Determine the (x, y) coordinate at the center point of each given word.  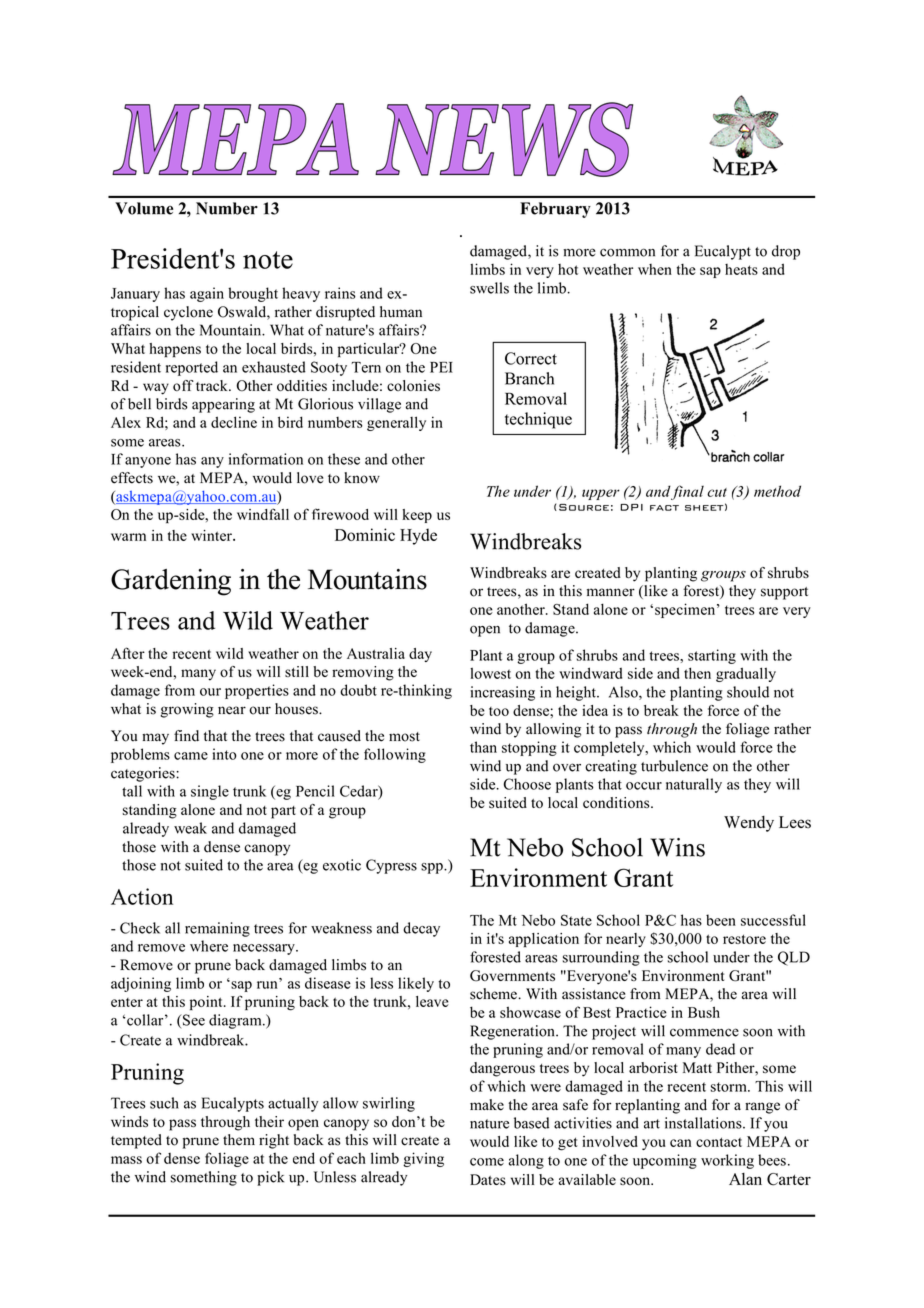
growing (187, 710)
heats (741, 269)
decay (421, 929)
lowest (490, 673)
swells (489, 288)
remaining (217, 929)
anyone (148, 462)
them (239, 1140)
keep (417, 516)
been (721, 920)
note (268, 260)
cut (717, 492)
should (748, 692)
